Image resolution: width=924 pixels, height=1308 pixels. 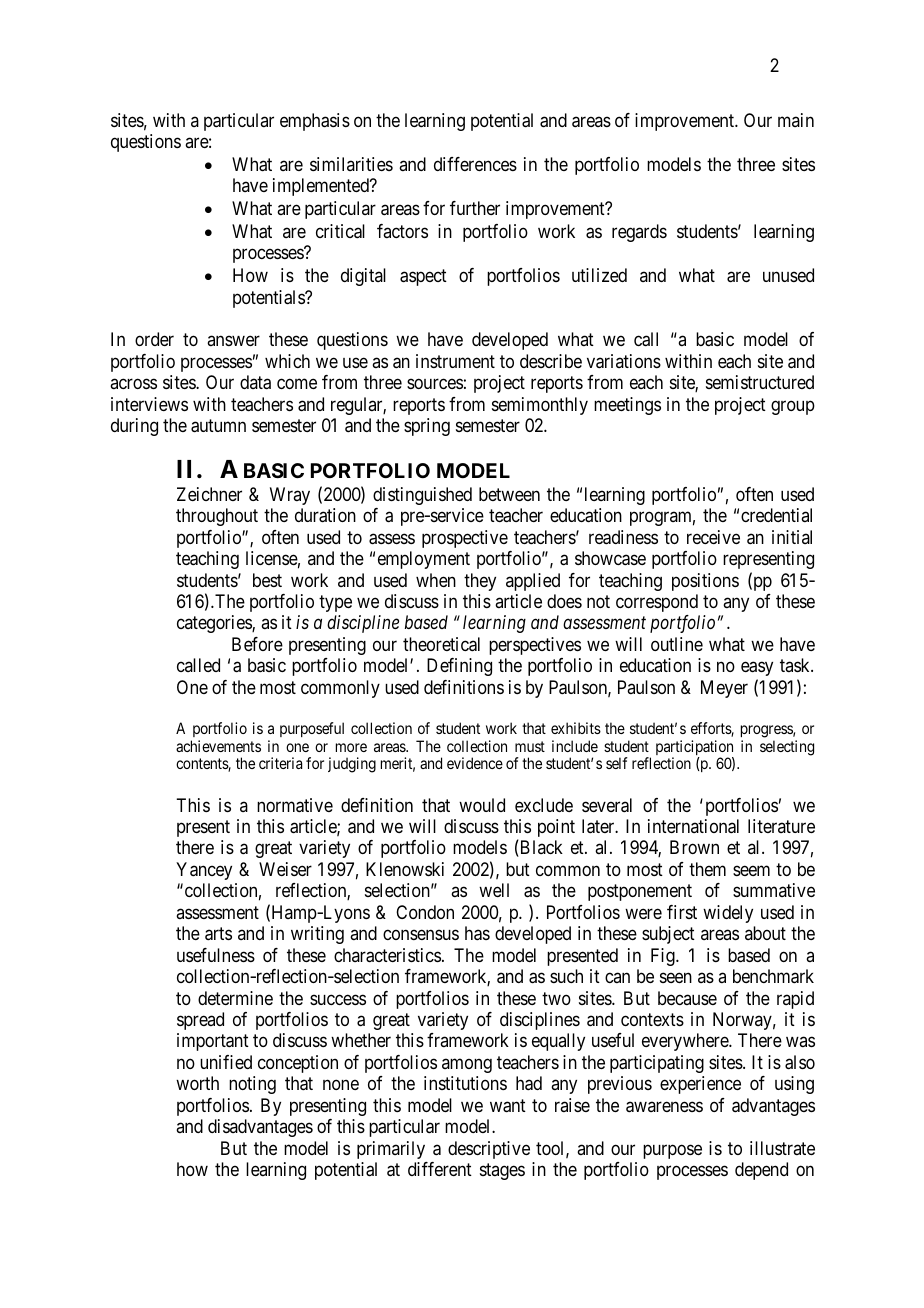 What do you see at coordinates (215, 624) in the document?
I see `categories` at bounding box center [215, 624].
